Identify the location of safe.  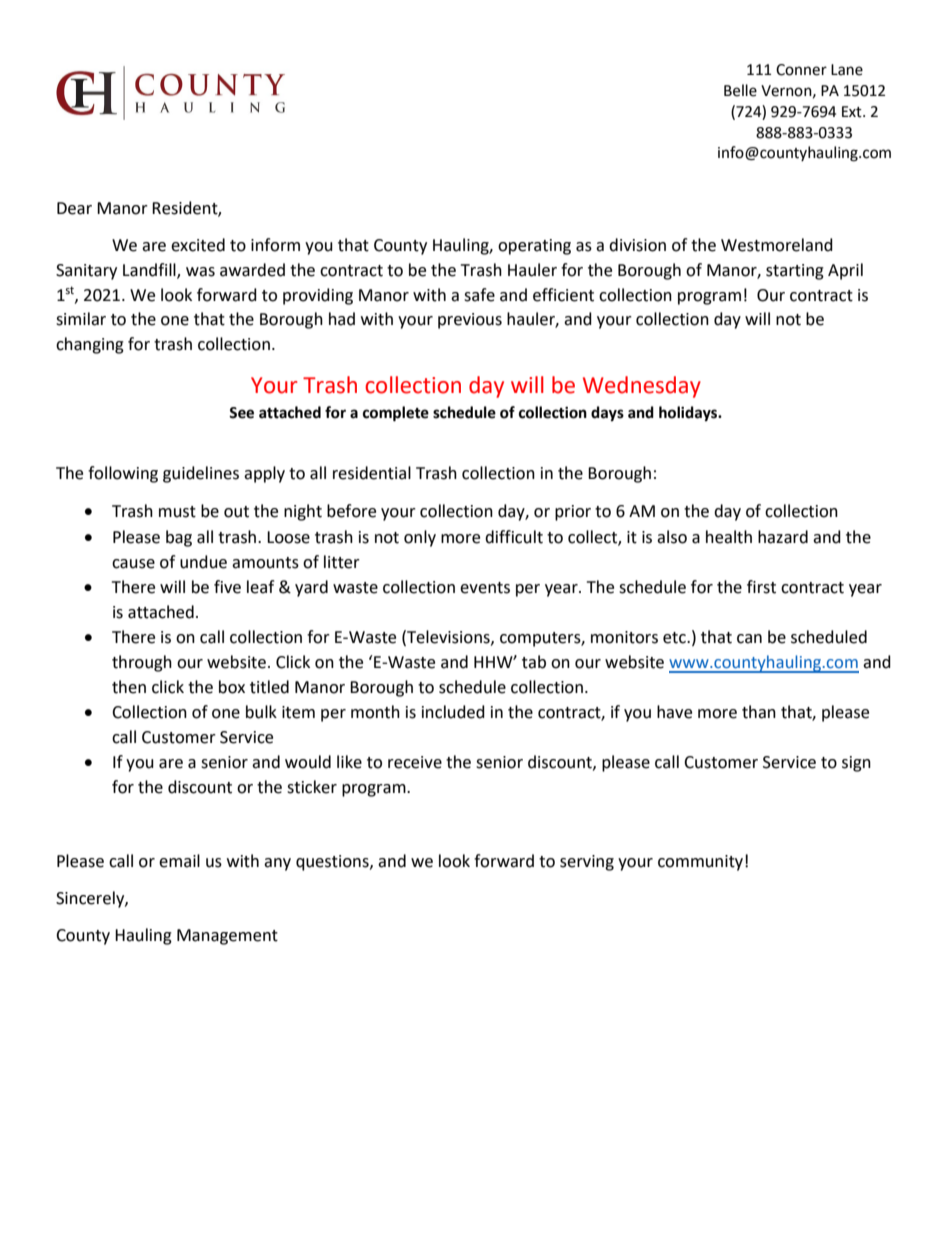
(479, 295).
